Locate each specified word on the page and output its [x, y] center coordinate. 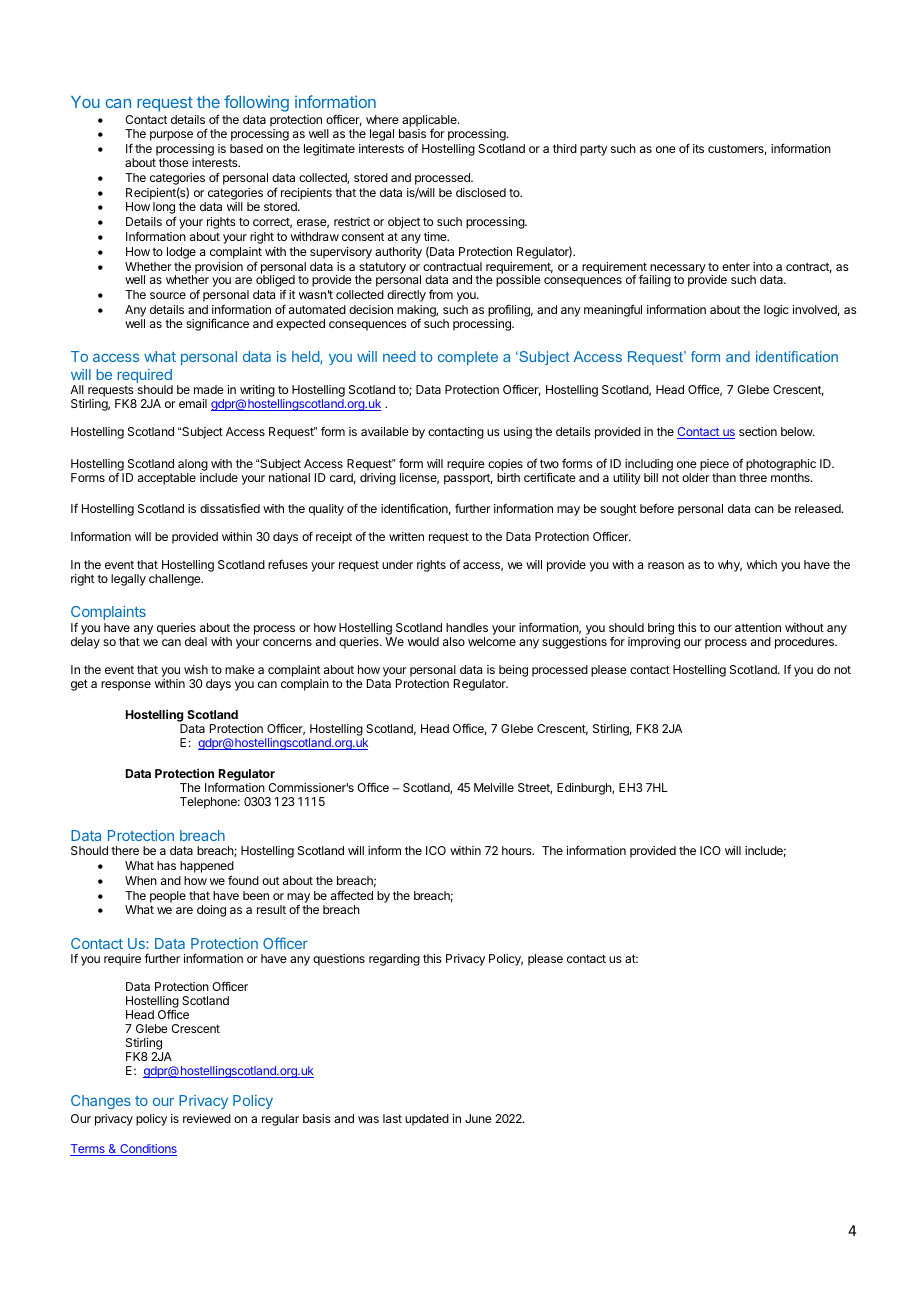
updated [427, 1120]
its [698, 148]
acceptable [167, 479]
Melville [494, 787]
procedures [805, 643]
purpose [171, 136]
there [125, 850]
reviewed [207, 1118]
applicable [430, 122]
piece [714, 465]
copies [505, 465]
